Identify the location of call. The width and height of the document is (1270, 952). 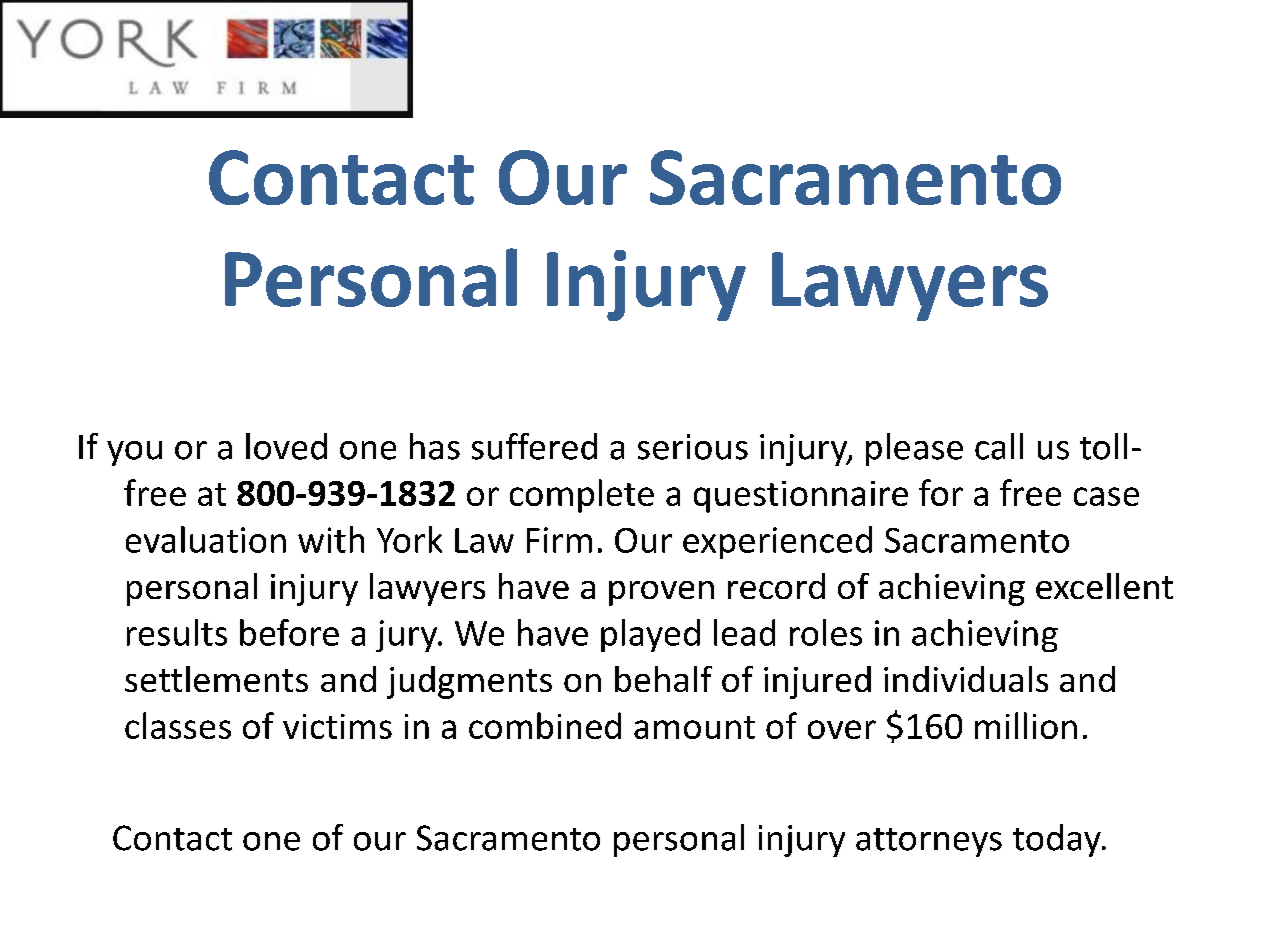
(999, 446).
